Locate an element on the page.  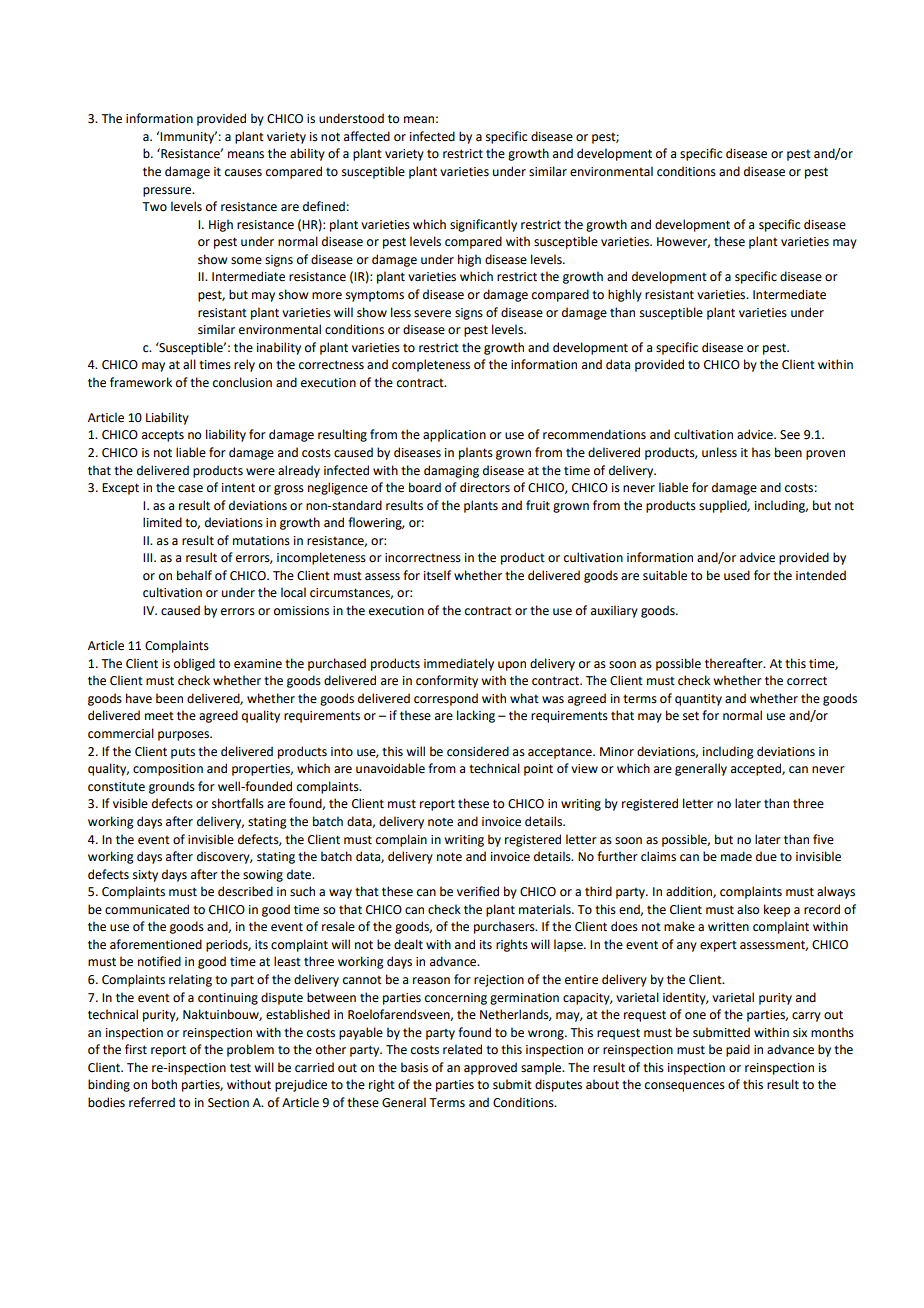
pressure is located at coordinates (168, 192).
